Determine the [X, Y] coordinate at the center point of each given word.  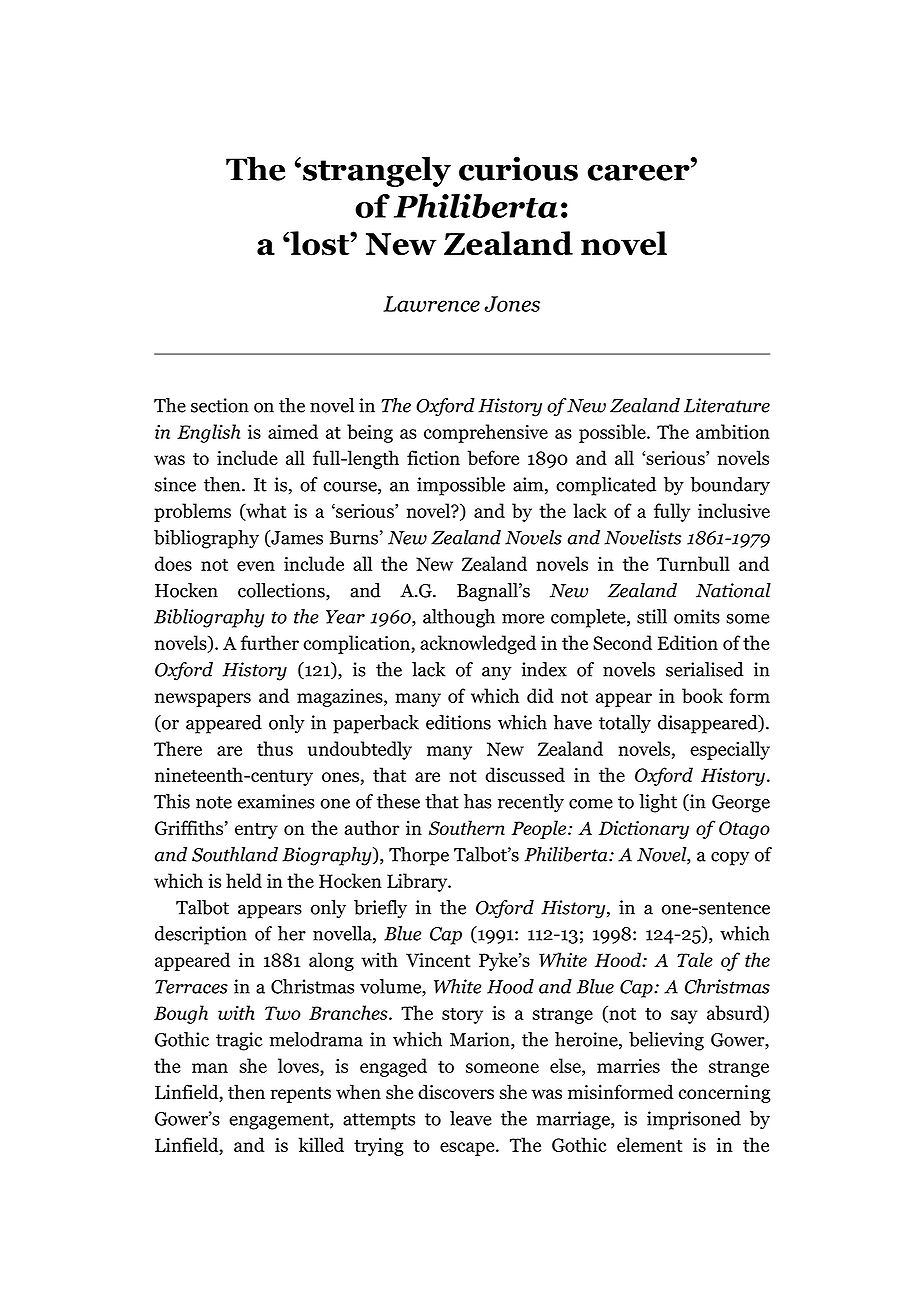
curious [518, 168]
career [640, 172]
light [658, 803]
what [265, 511]
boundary [730, 486]
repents [300, 1095]
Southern [467, 827]
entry [256, 831]
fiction [433, 457]
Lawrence [431, 304]
